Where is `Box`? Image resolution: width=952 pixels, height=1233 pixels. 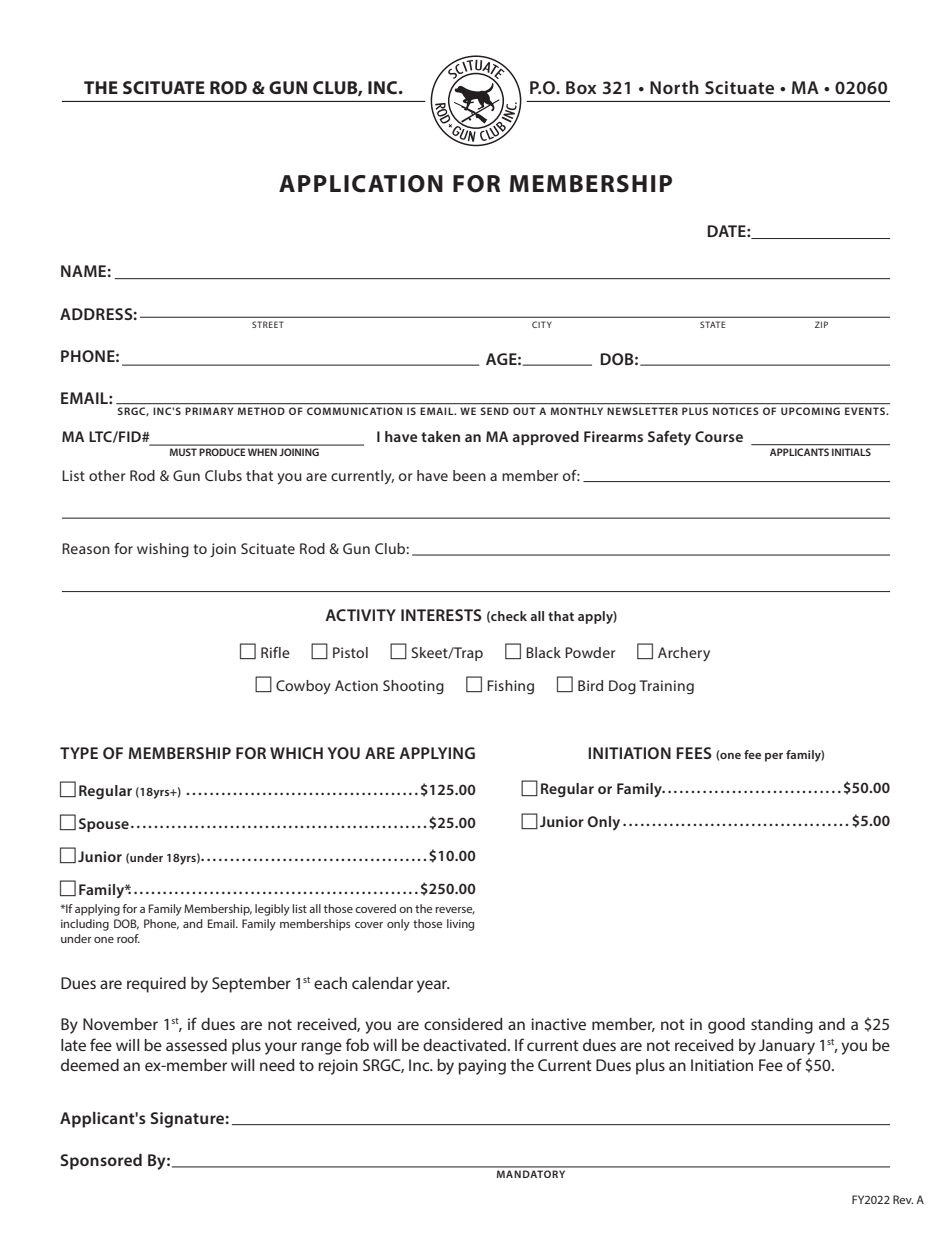 Box is located at coordinates (581, 87).
